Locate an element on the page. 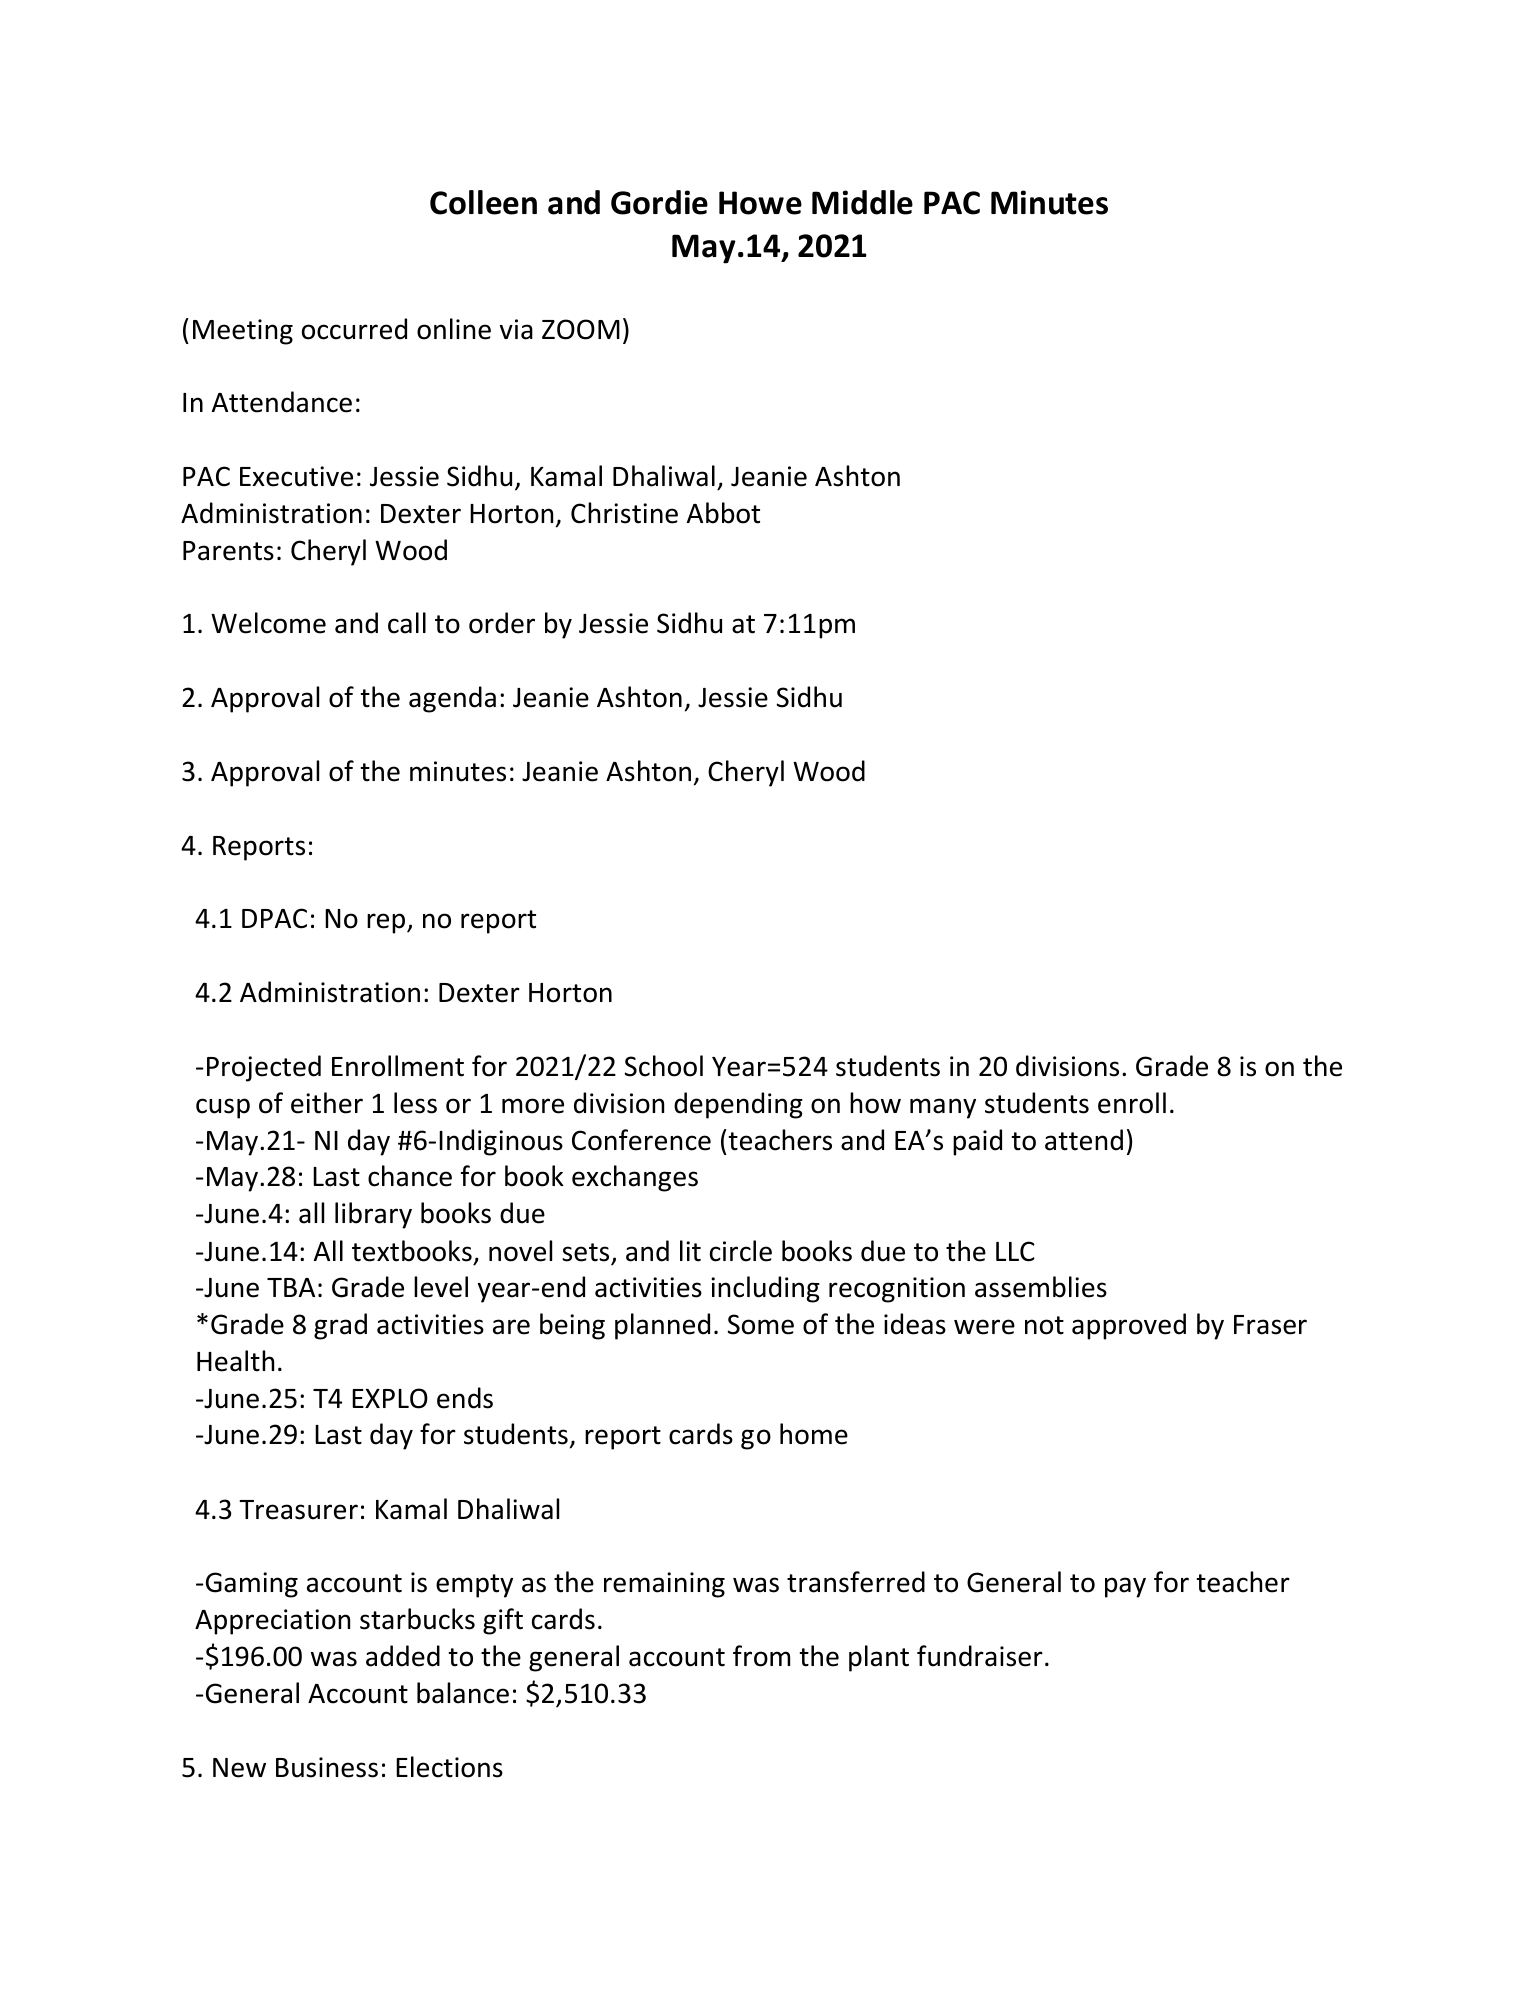 This image has width=1540, height=1993. approved is located at coordinates (1129, 1326).
